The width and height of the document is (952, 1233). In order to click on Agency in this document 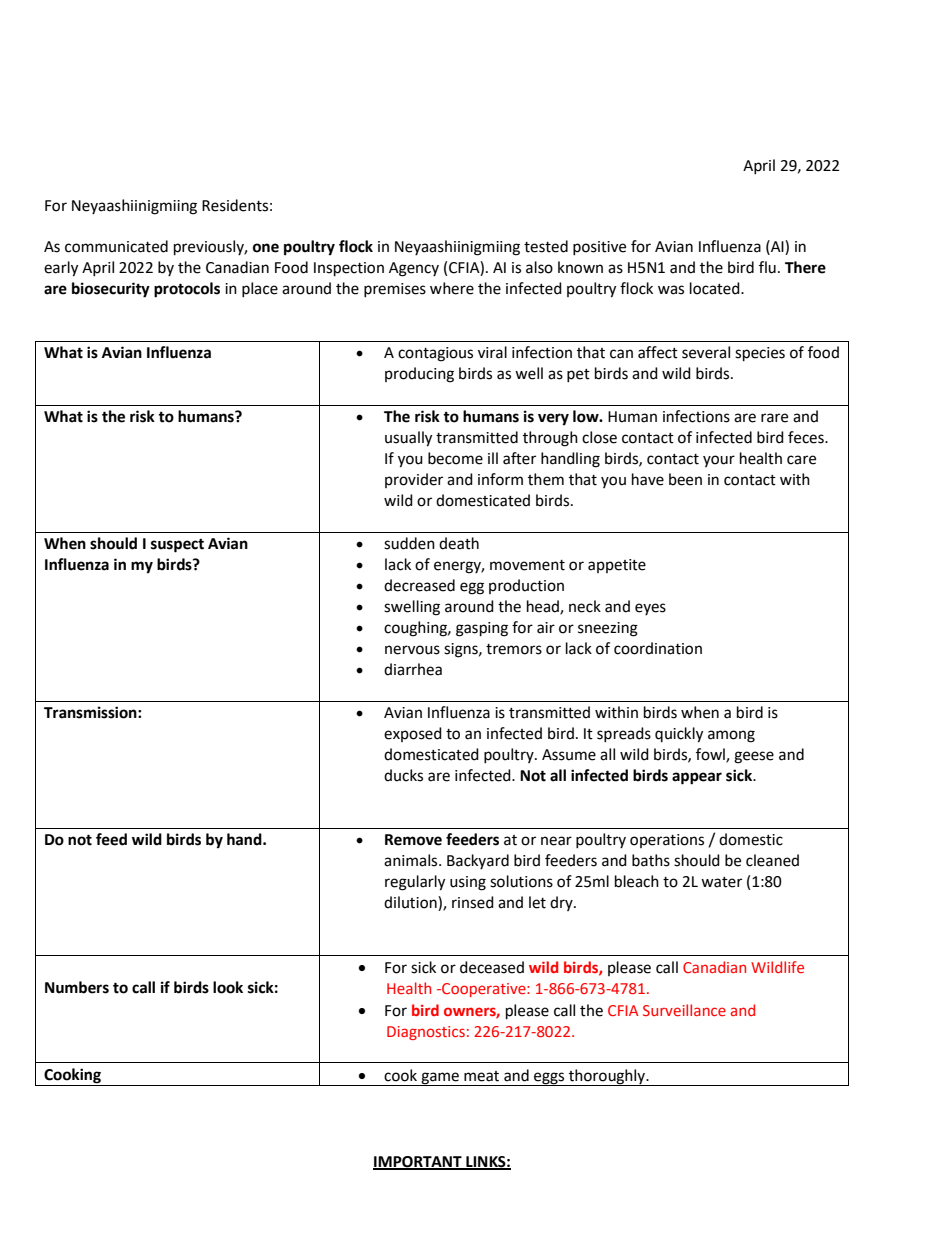, I will do `click(414, 269)`.
